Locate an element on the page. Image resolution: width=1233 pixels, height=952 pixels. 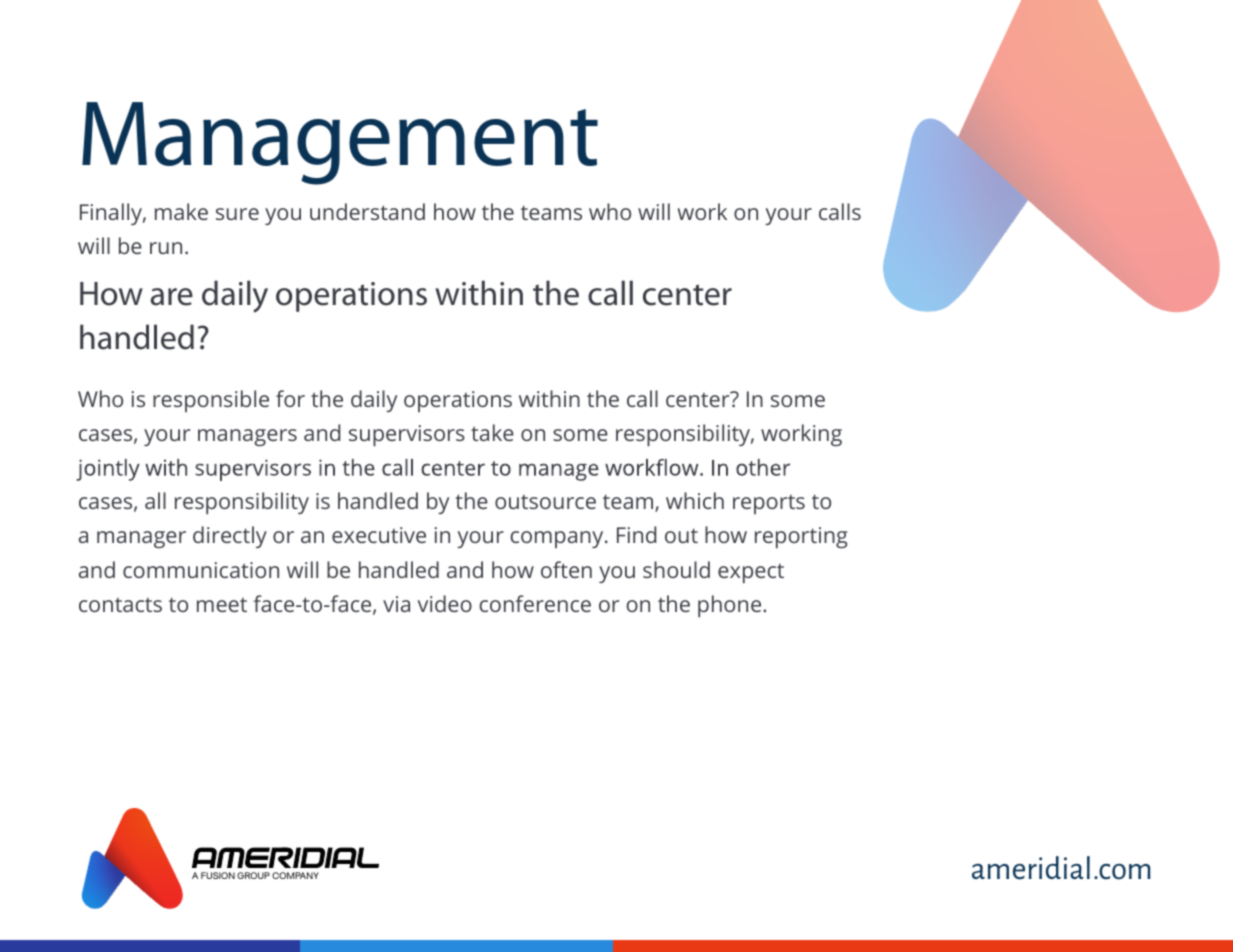
outsource is located at coordinates (545, 502).
